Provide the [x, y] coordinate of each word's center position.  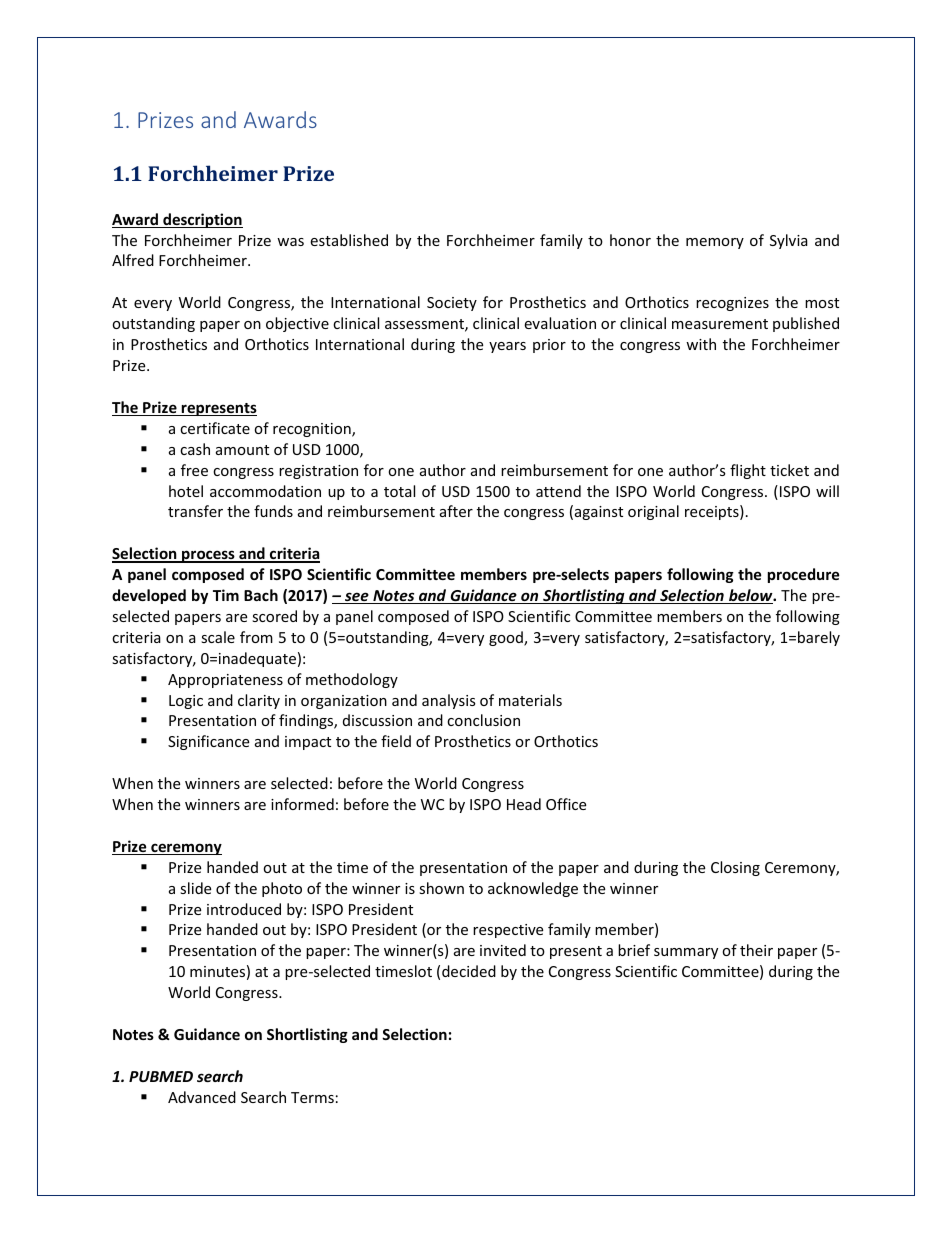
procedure [804, 575]
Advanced [202, 1097]
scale [218, 637]
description [202, 220]
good [507, 638]
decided [469, 971]
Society [452, 304]
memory [715, 243]
